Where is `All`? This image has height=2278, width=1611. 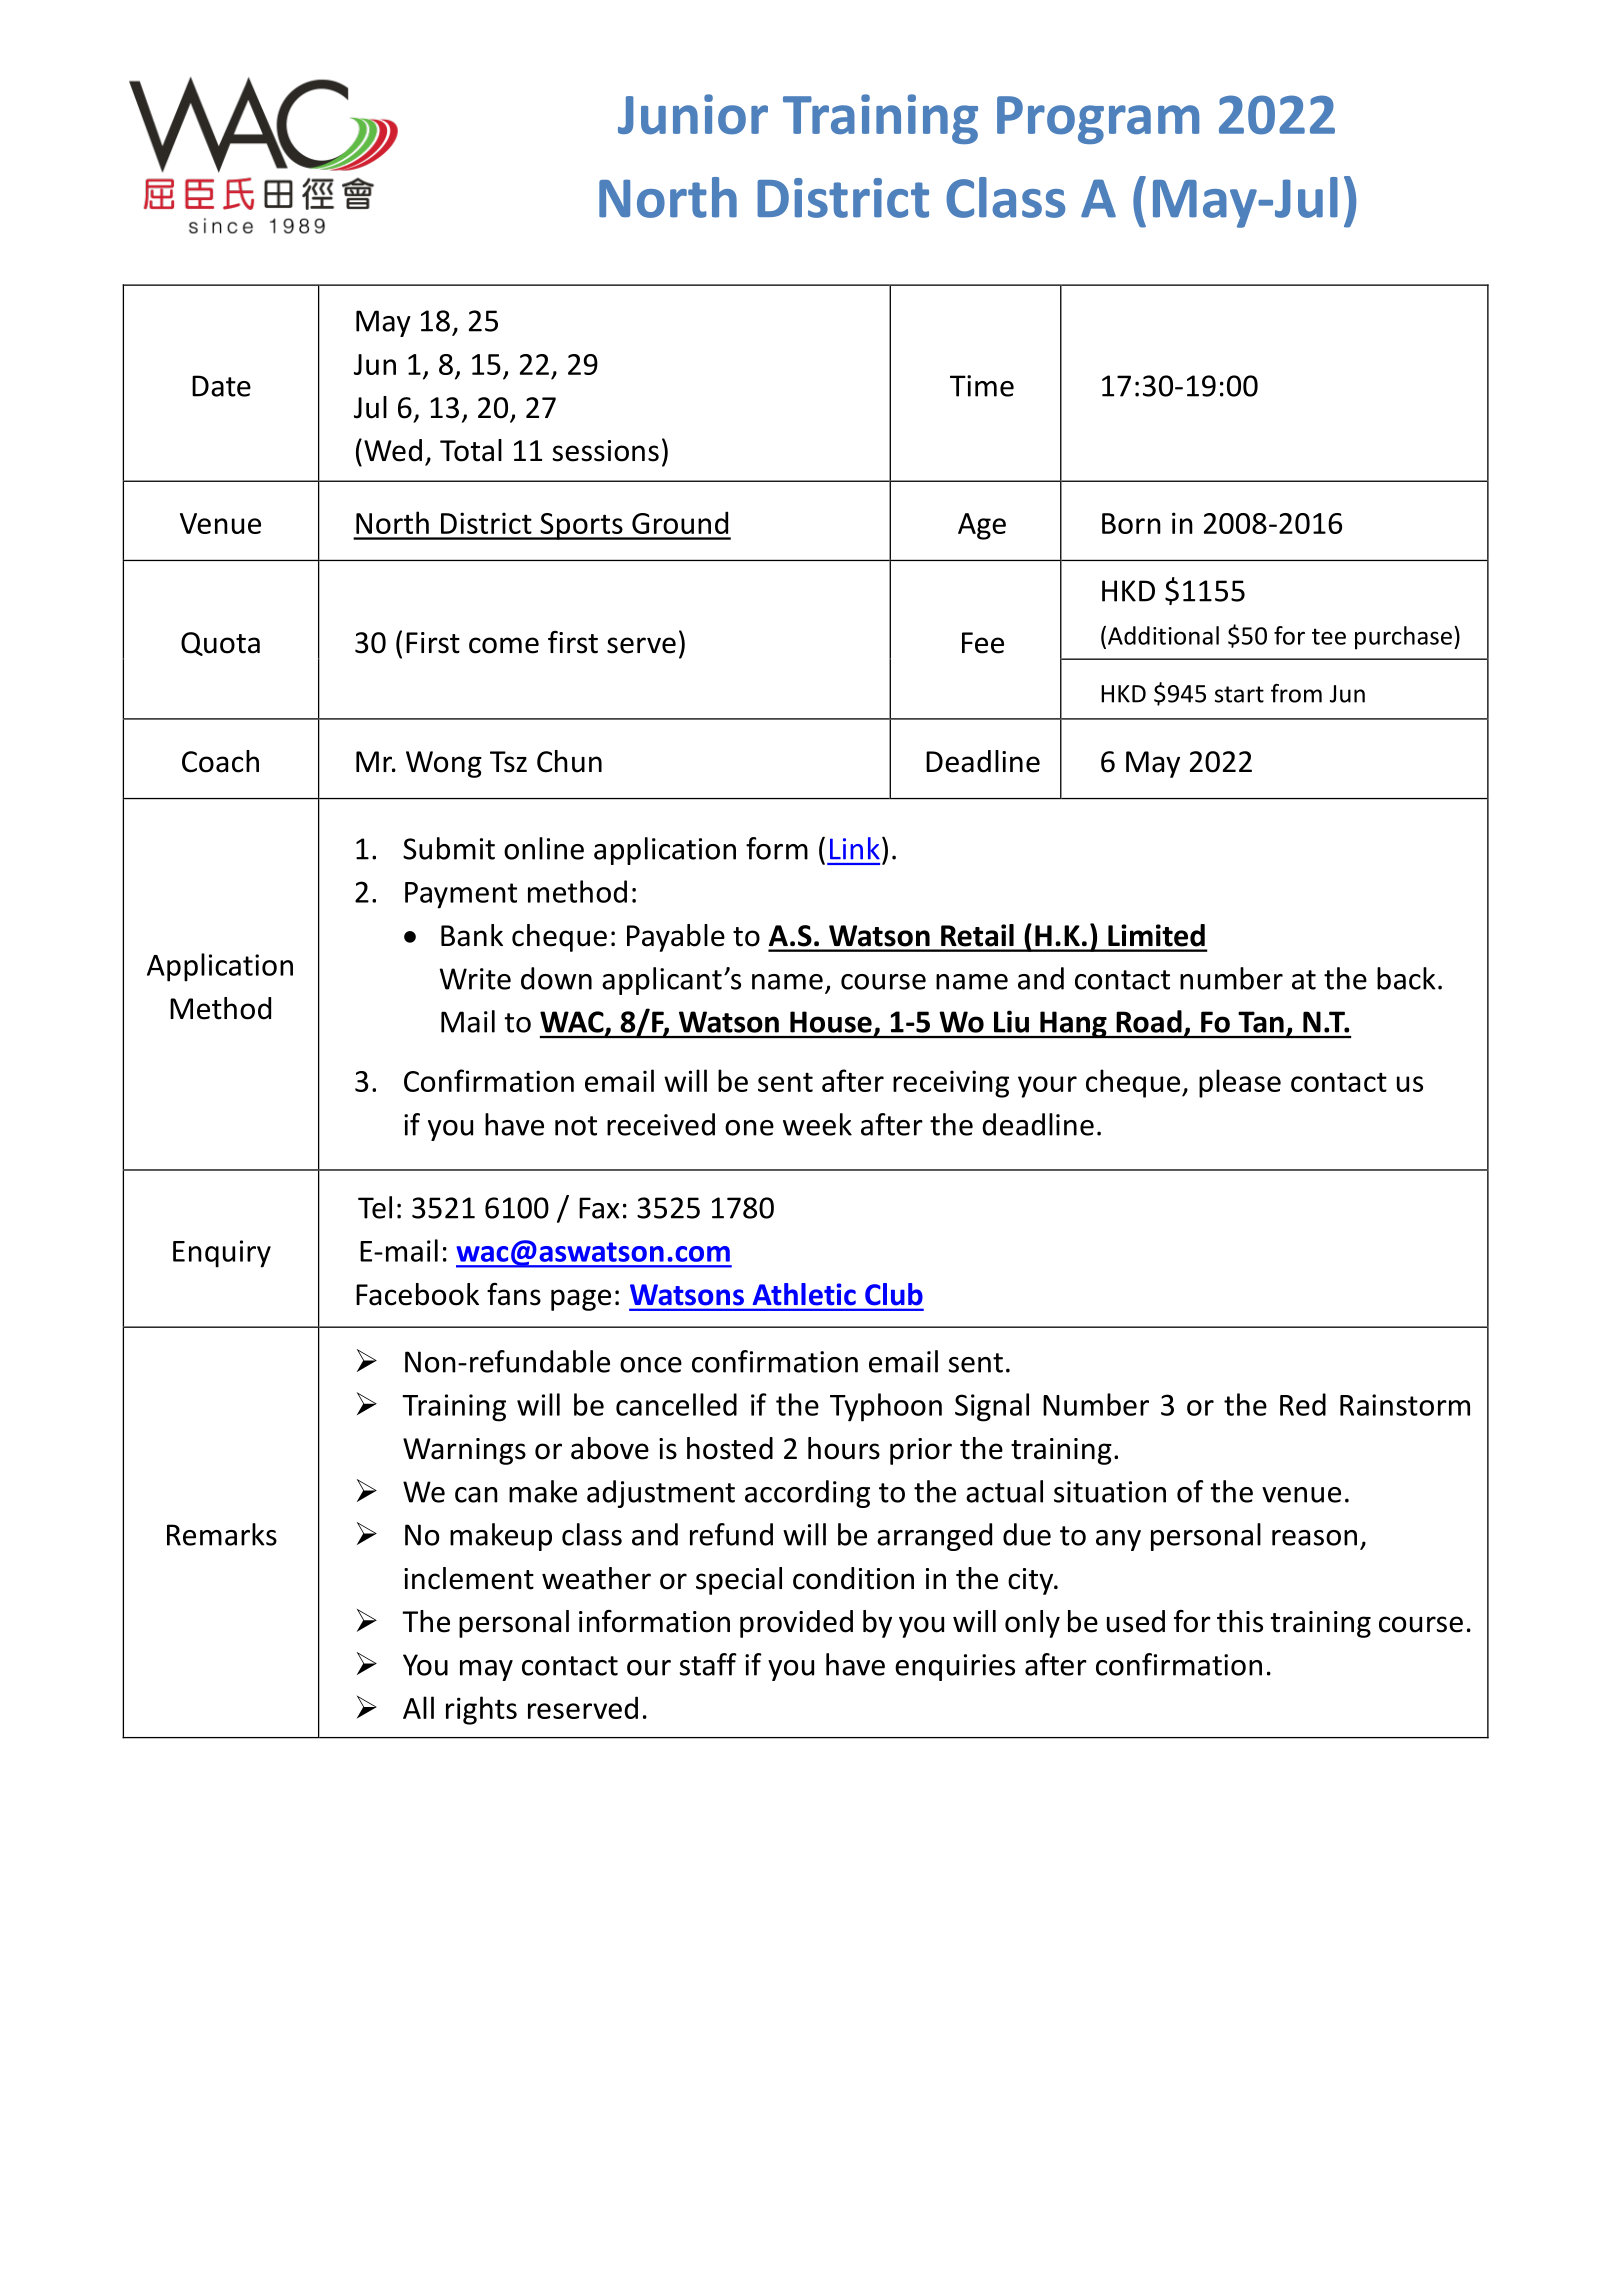 All is located at coordinates (418, 1707).
